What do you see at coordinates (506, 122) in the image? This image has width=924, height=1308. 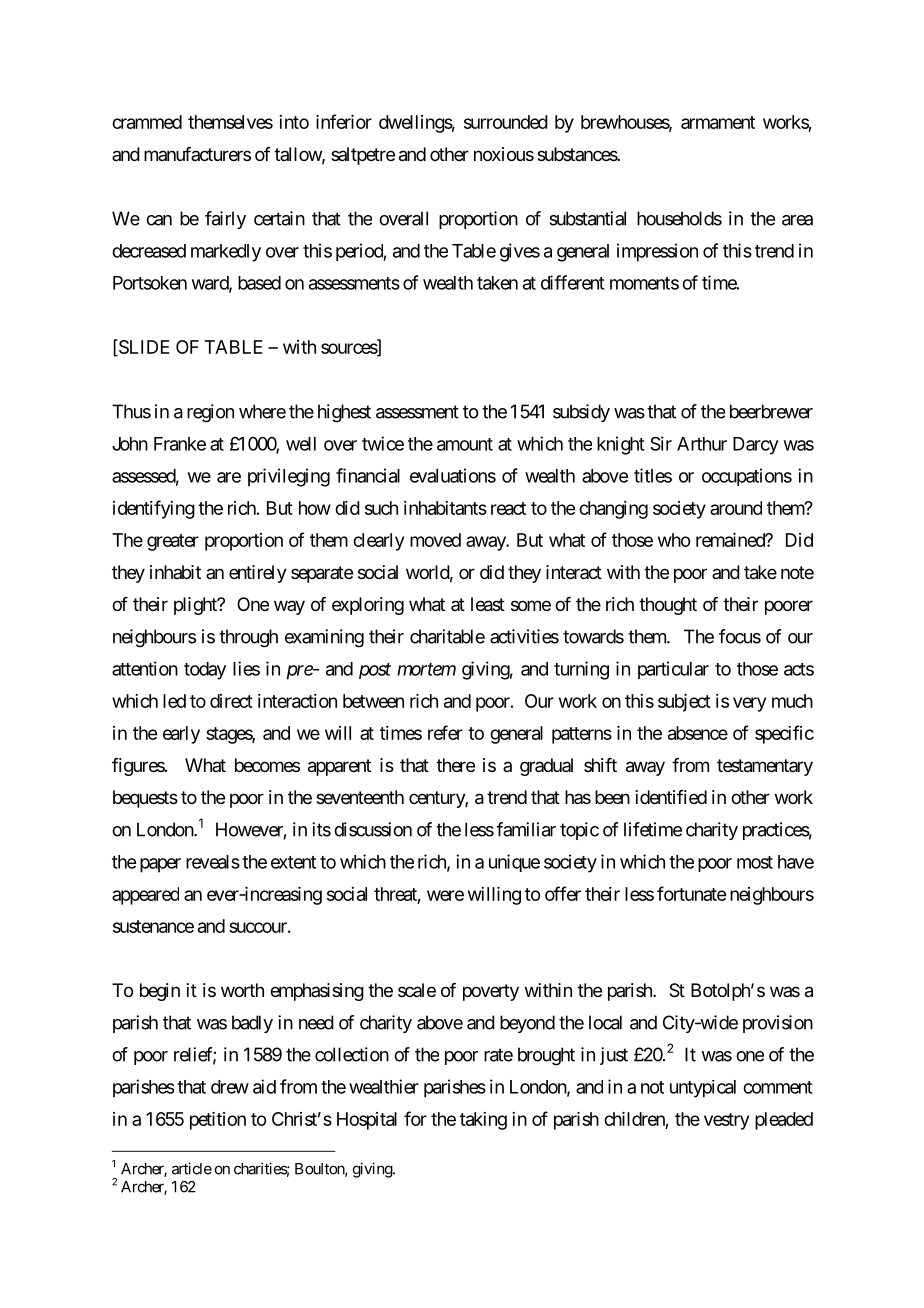 I see `surrounded` at bounding box center [506, 122].
